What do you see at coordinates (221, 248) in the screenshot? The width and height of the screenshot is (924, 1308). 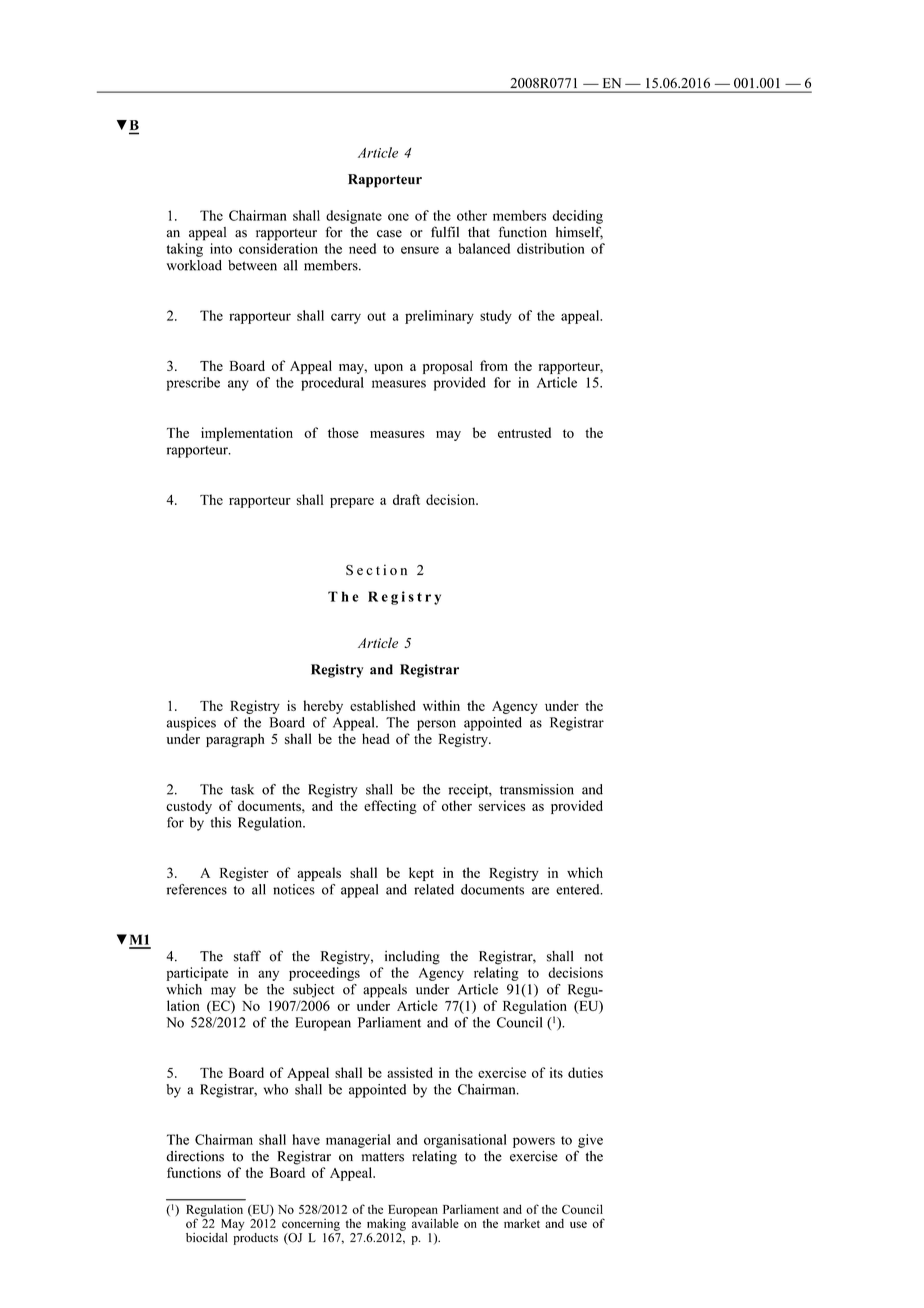 I see `into` at bounding box center [221, 248].
